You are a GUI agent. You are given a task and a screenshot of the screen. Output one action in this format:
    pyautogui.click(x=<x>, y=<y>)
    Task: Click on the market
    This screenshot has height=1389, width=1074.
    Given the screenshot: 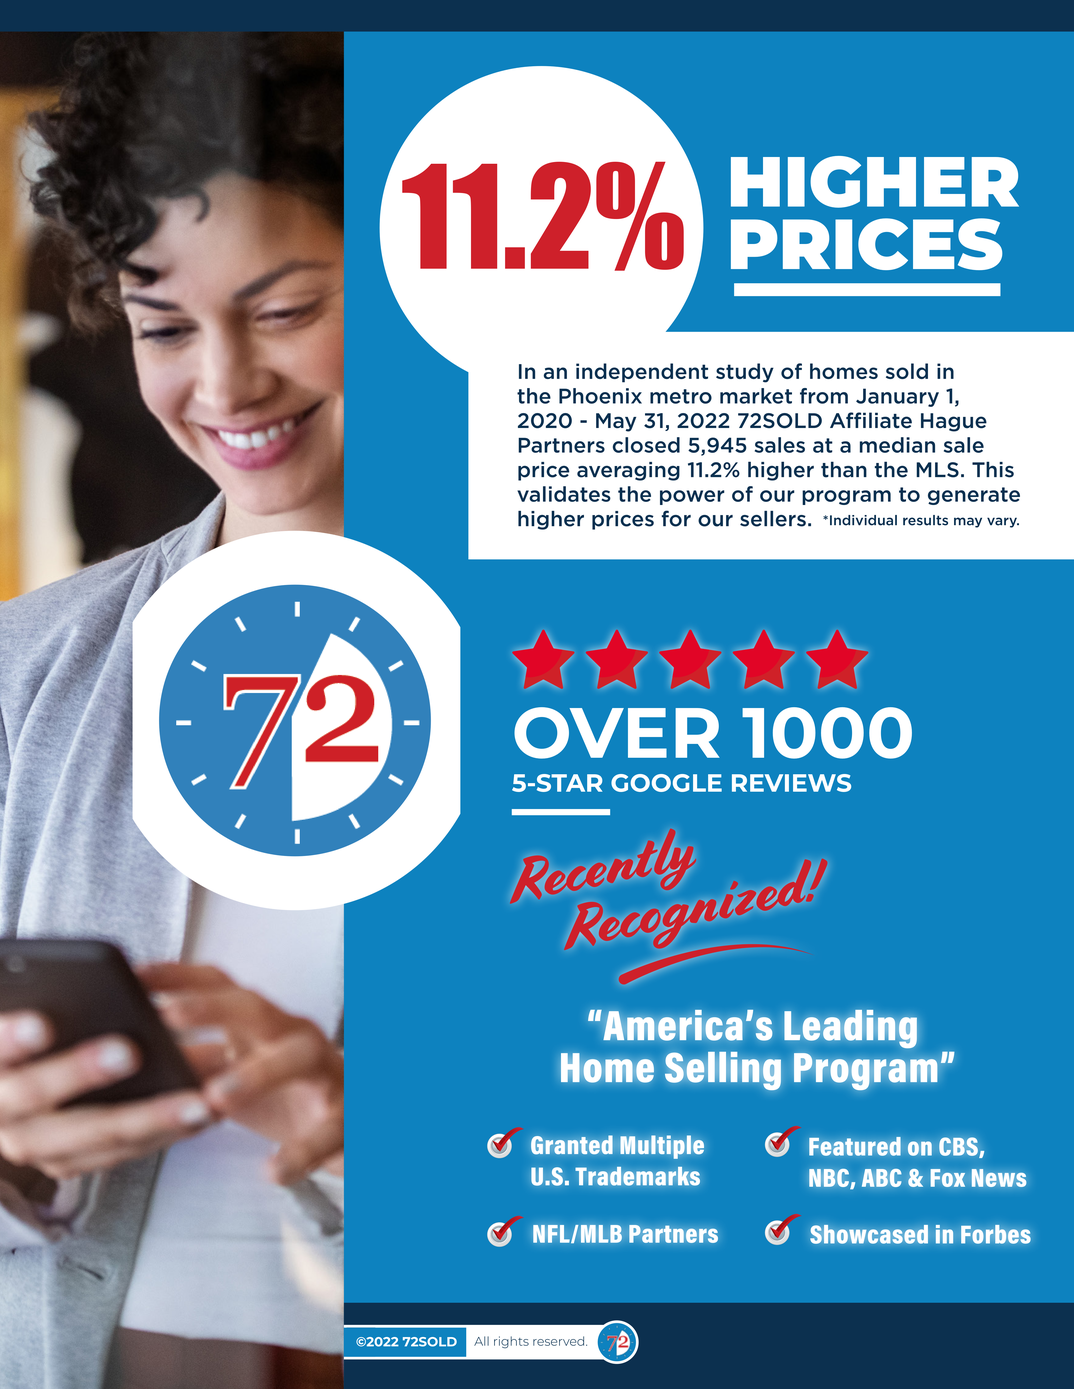 What is the action you would take?
    pyautogui.click(x=756, y=396)
